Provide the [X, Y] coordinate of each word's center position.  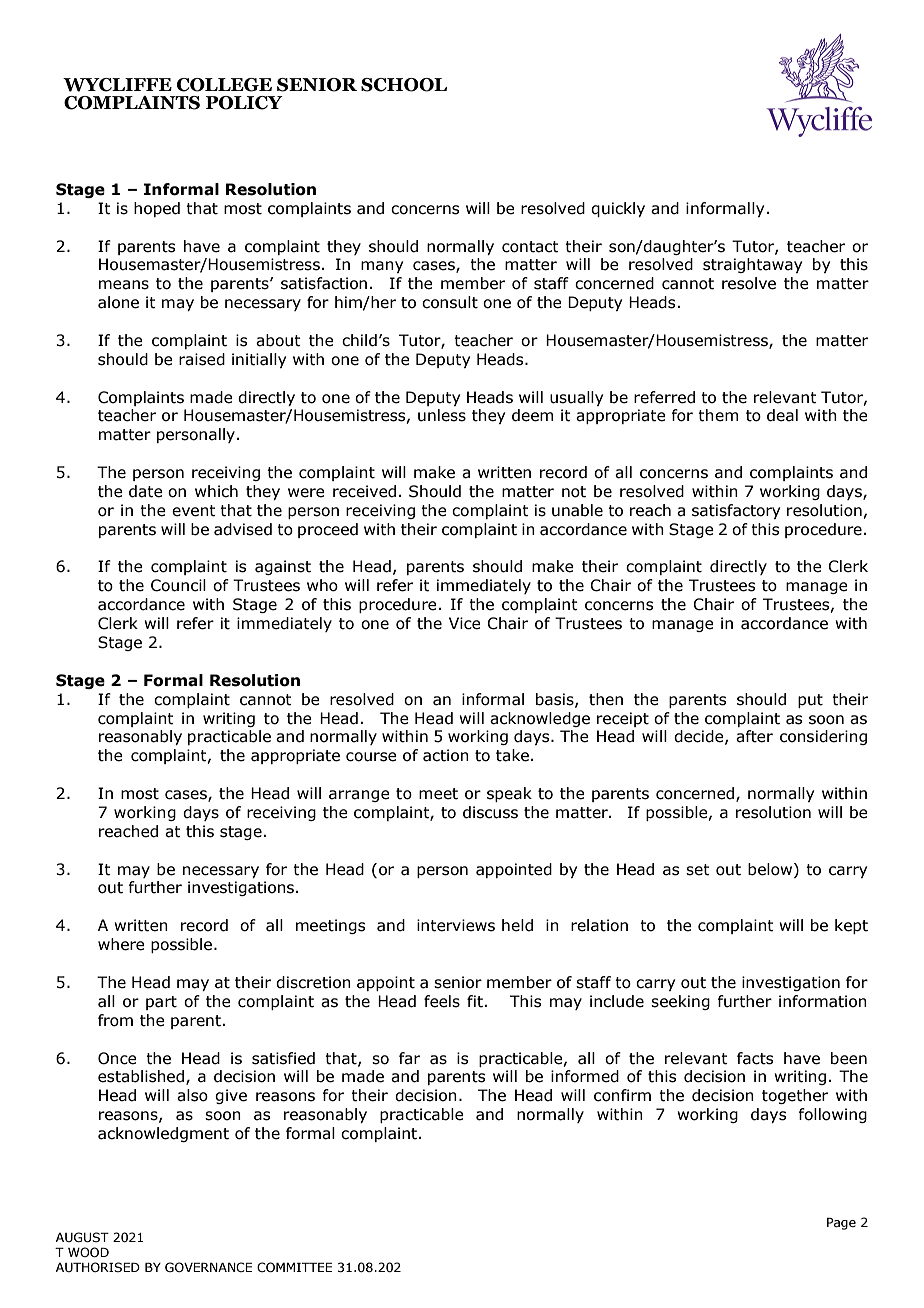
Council [178, 585]
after [754, 736]
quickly [618, 209]
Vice [465, 623]
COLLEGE [224, 85]
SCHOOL [404, 85]
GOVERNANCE [208, 1267]
